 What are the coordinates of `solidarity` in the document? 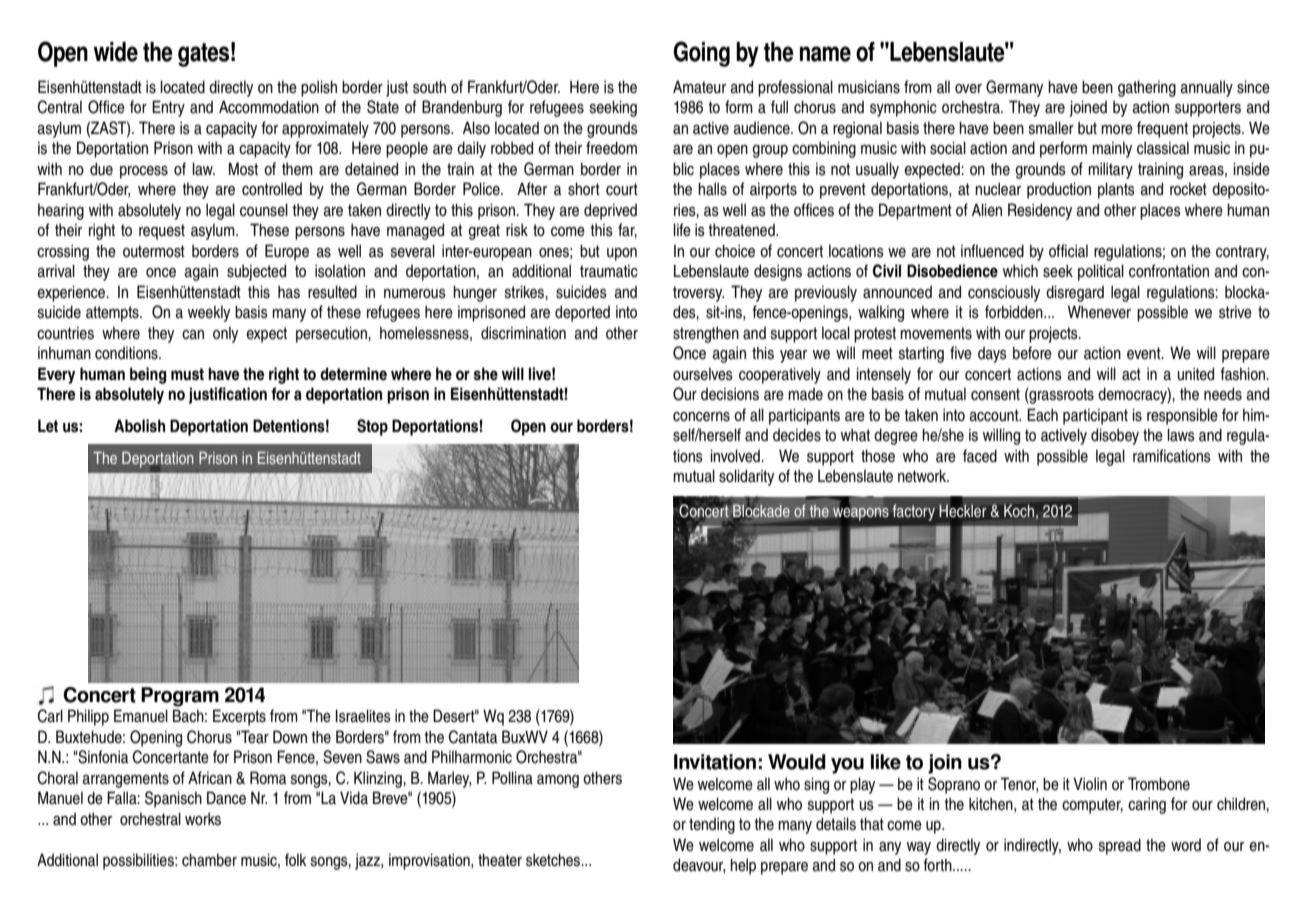 It's located at (746, 477).
